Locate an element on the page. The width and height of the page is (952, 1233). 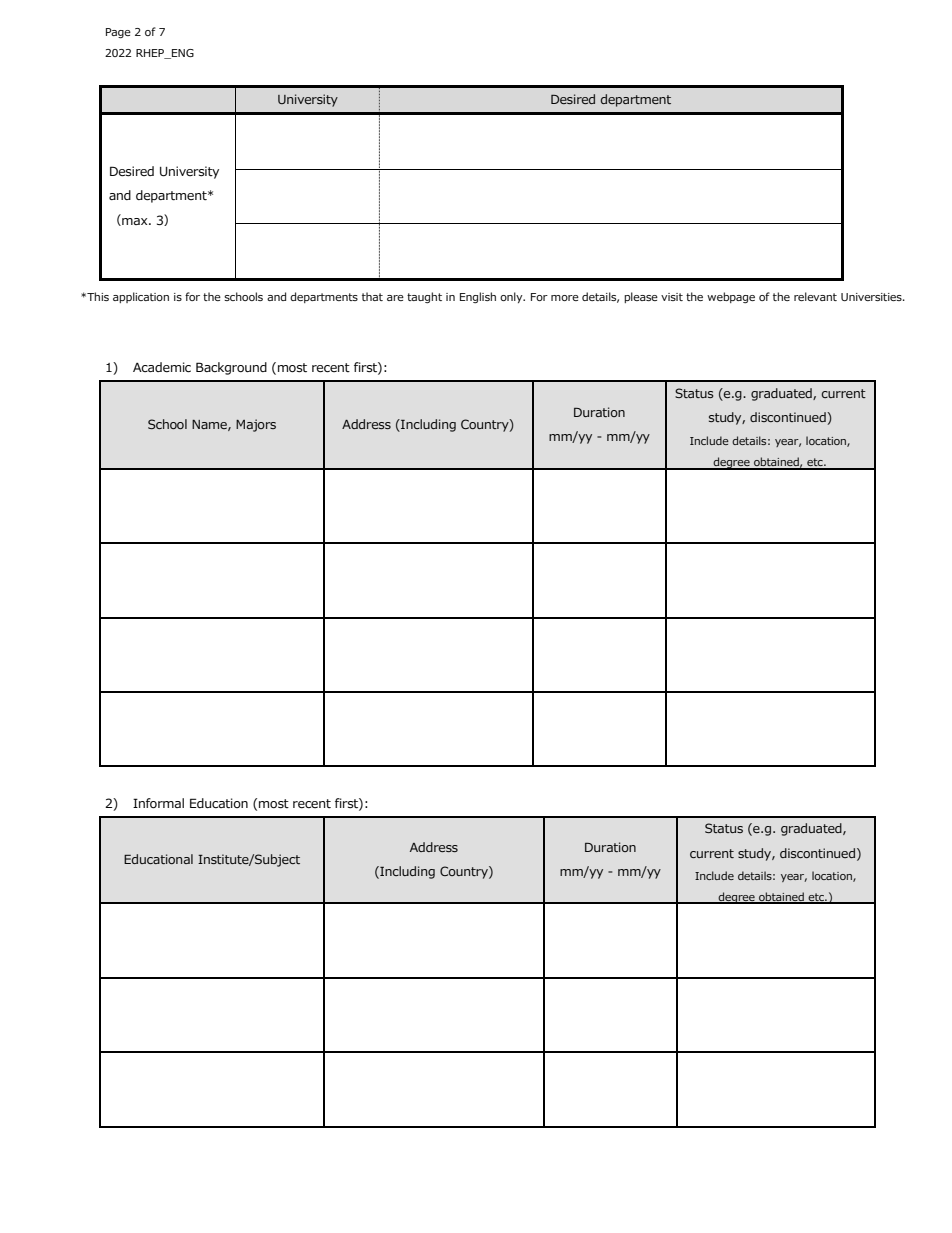
are is located at coordinates (395, 298).
